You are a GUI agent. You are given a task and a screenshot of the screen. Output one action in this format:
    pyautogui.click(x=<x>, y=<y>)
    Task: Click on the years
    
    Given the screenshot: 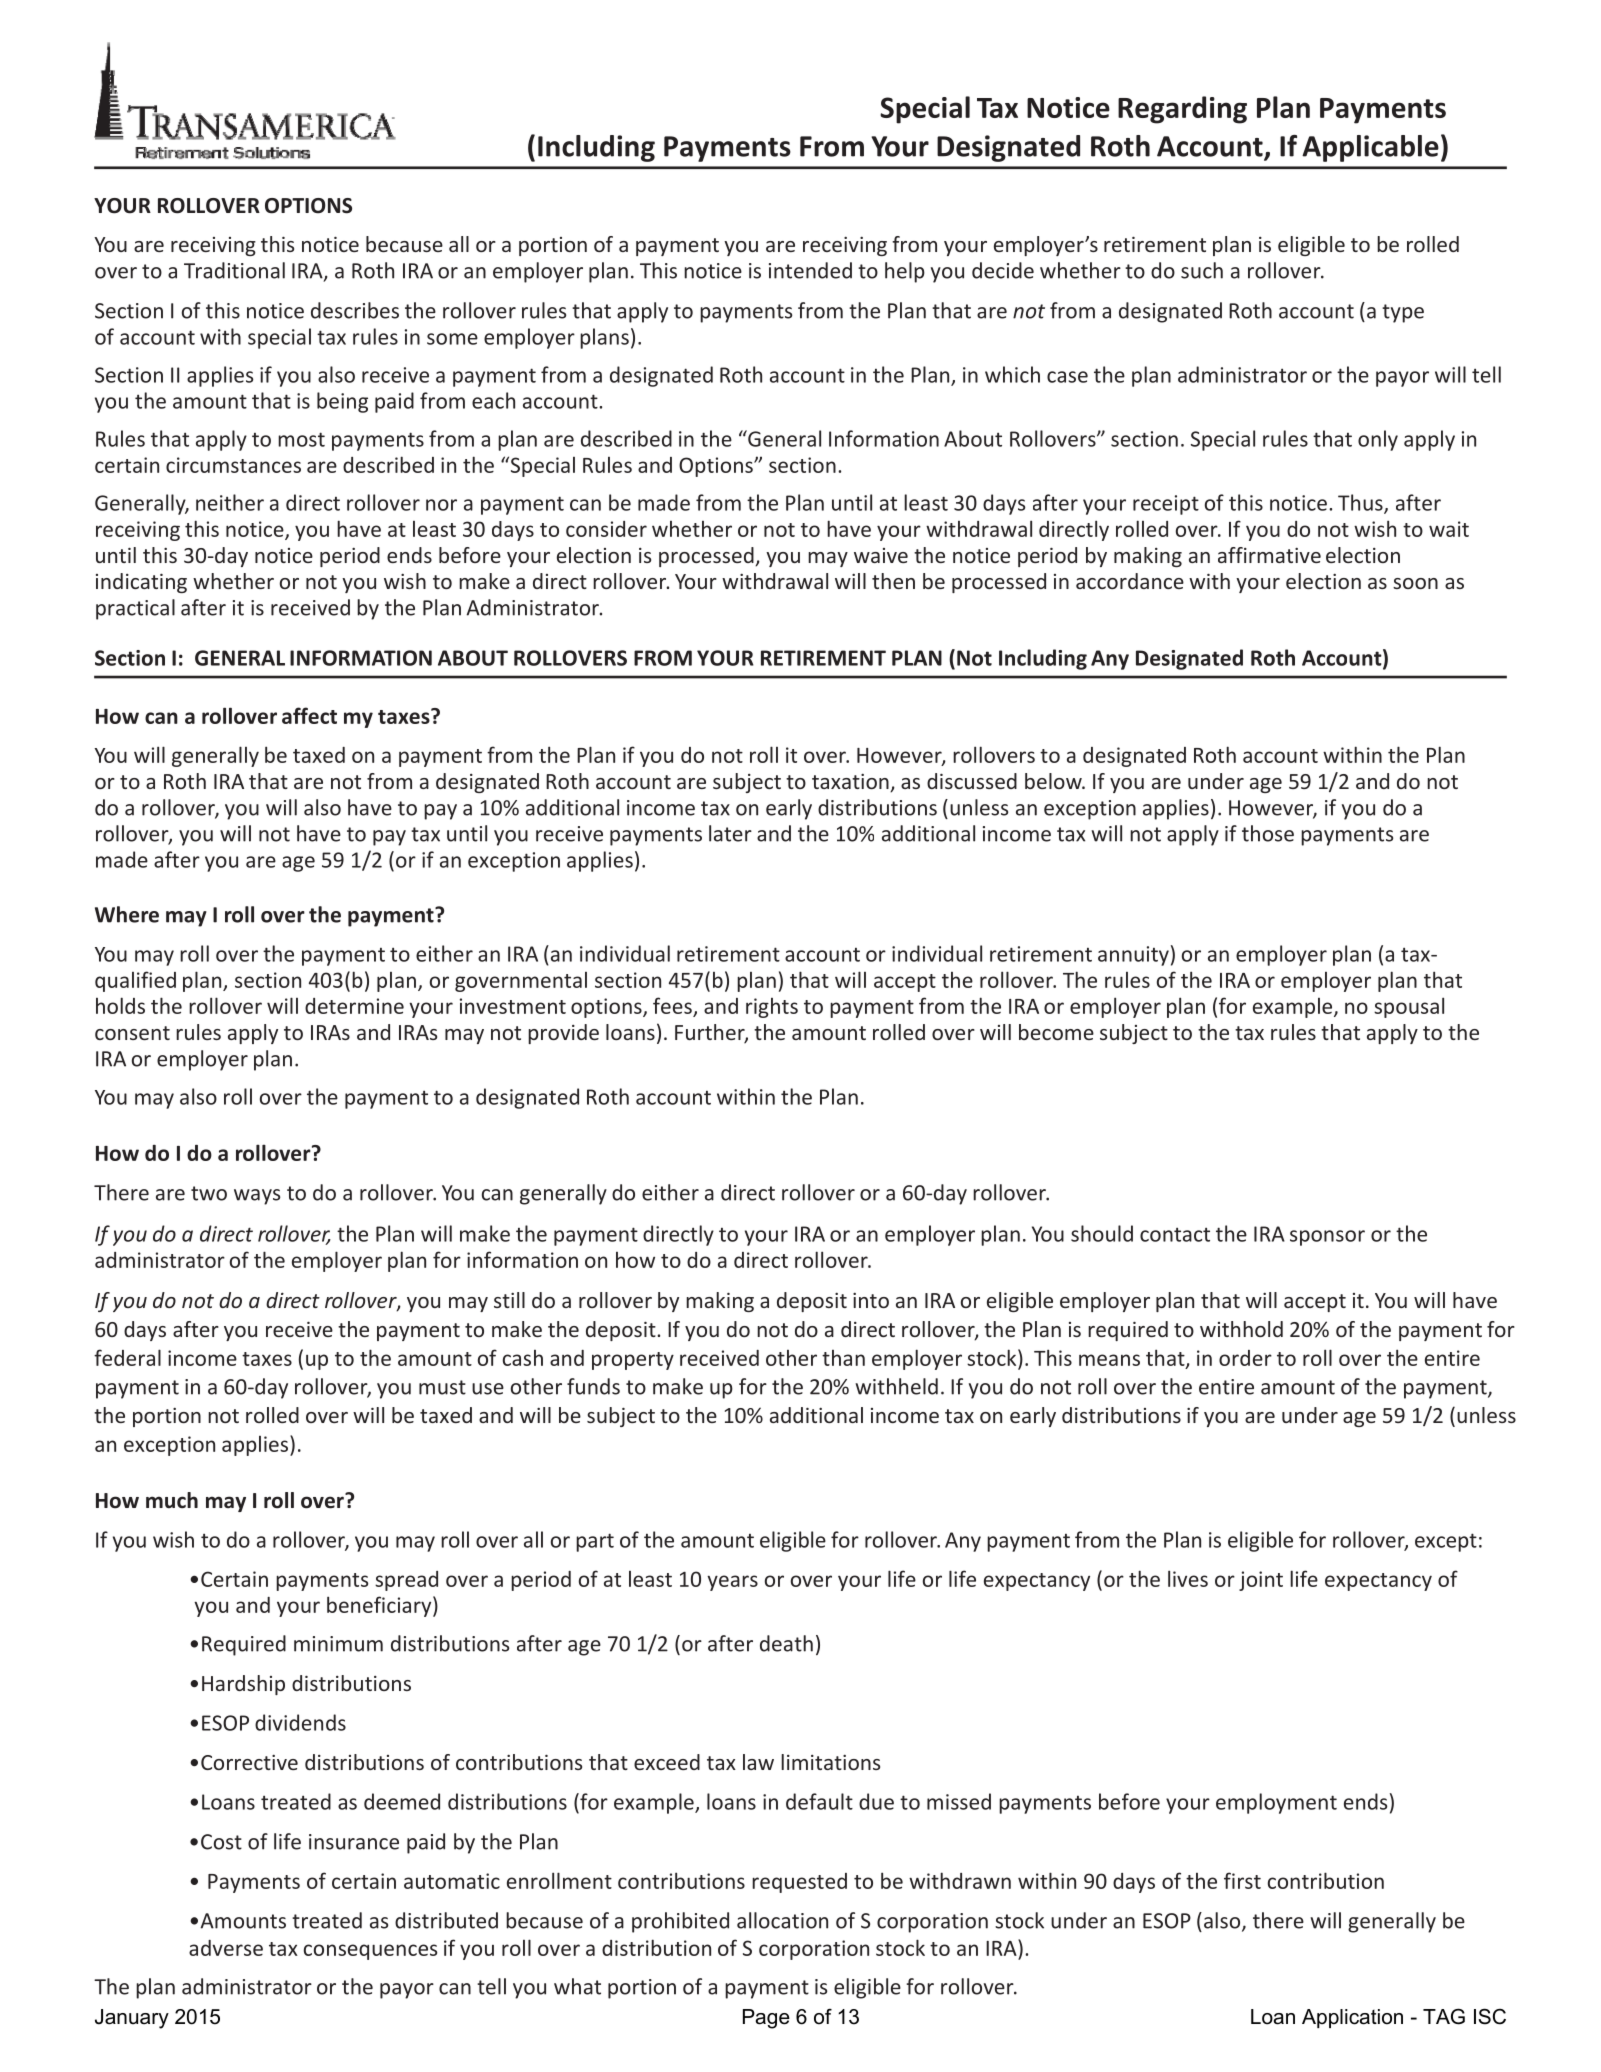 What is the action you would take?
    pyautogui.click(x=732, y=1583)
